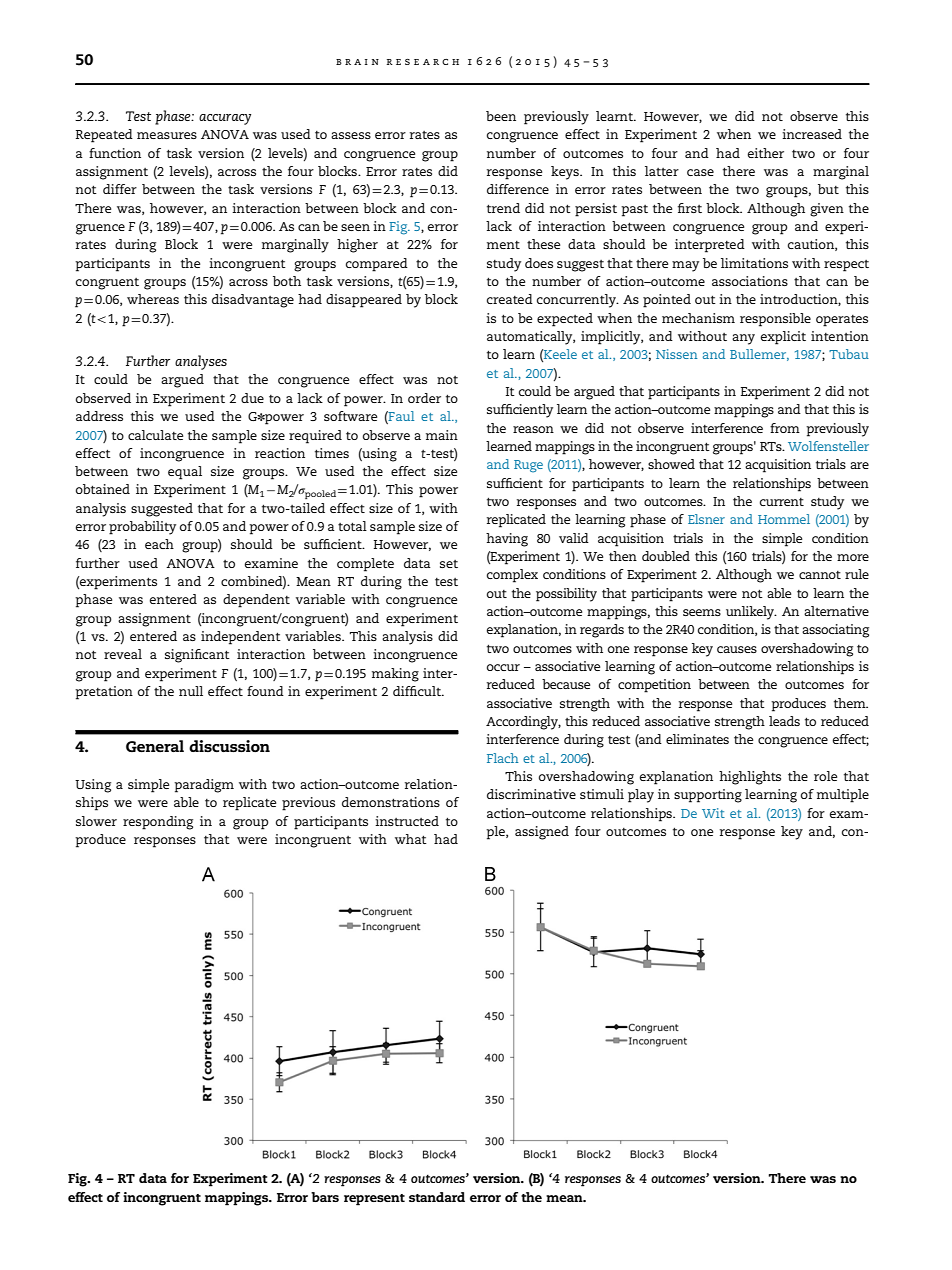 The height and width of the image is (1270, 952). Describe the element at coordinates (751, 613) in the image. I see `unlikely` at that location.
